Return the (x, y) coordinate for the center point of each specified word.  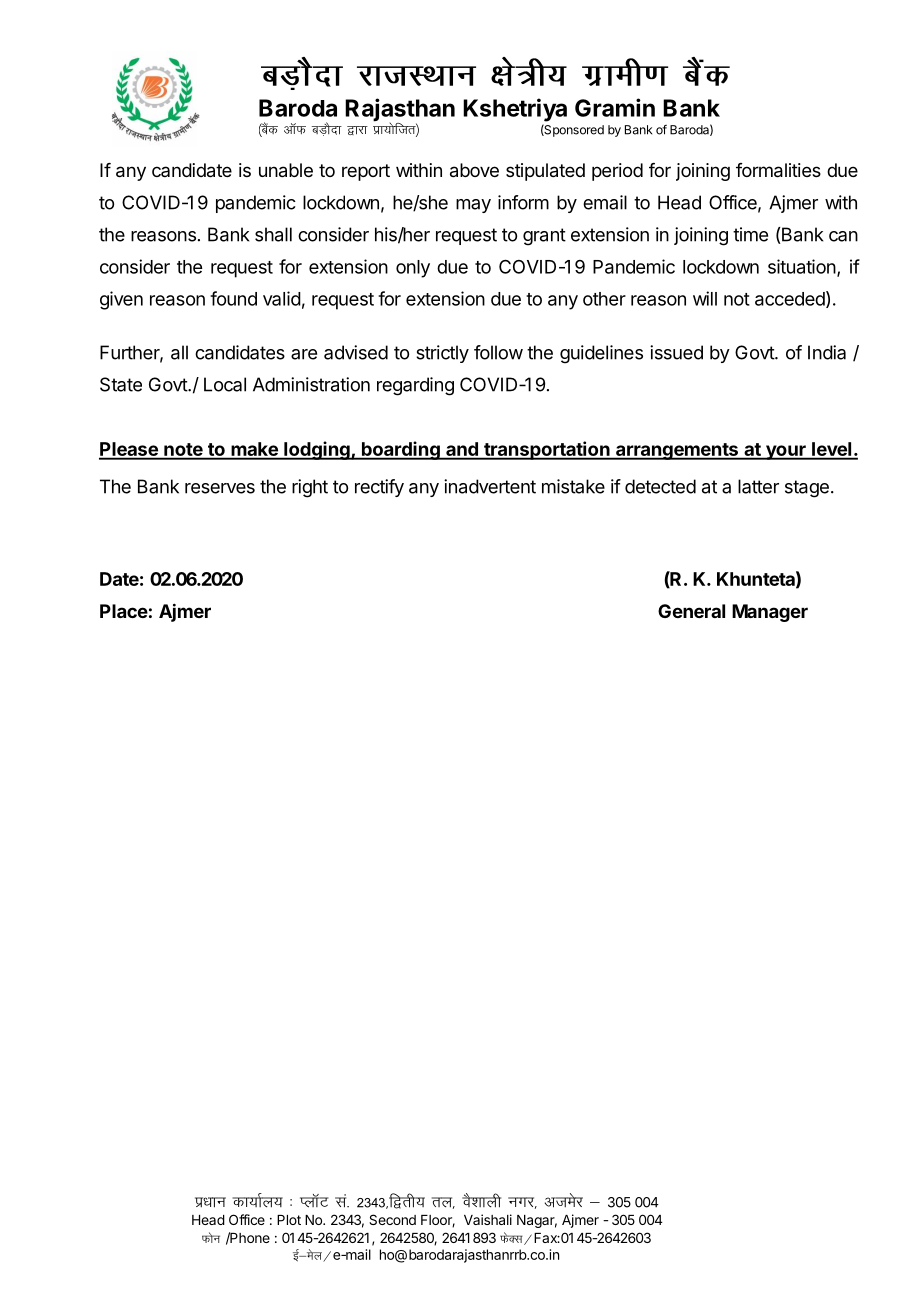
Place (124, 611)
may (473, 206)
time (750, 234)
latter (758, 486)
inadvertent (490, 486)
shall (273, 234)
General (691, 611)
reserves (220, 488)
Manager (770, 613)
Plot (289, 1220)
